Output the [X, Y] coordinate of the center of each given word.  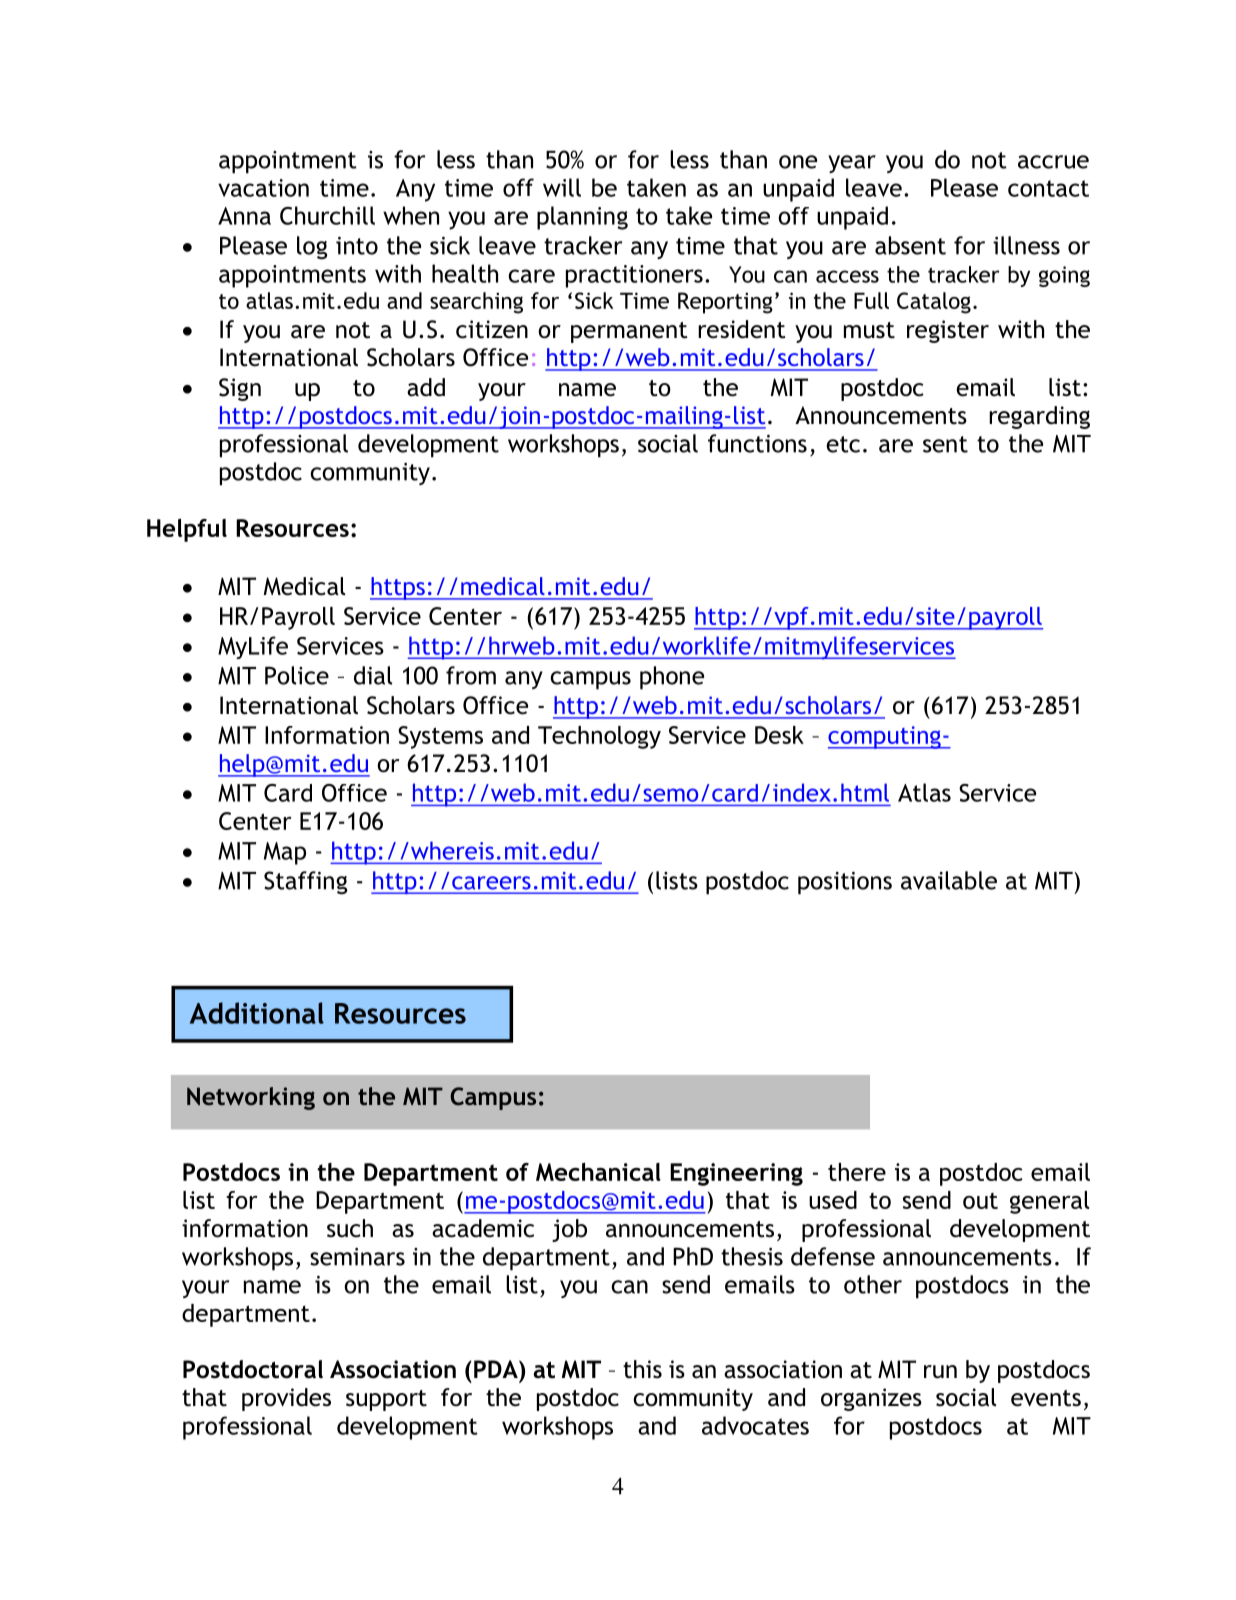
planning [582, 218]
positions [845, 883]
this [642, 1369]
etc [843, 444]
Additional [257, 1013]
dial [373, 675]
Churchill [327, 215]
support [386, 1400]
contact [1048, 188]
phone [672, 678]
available [949, 880]
